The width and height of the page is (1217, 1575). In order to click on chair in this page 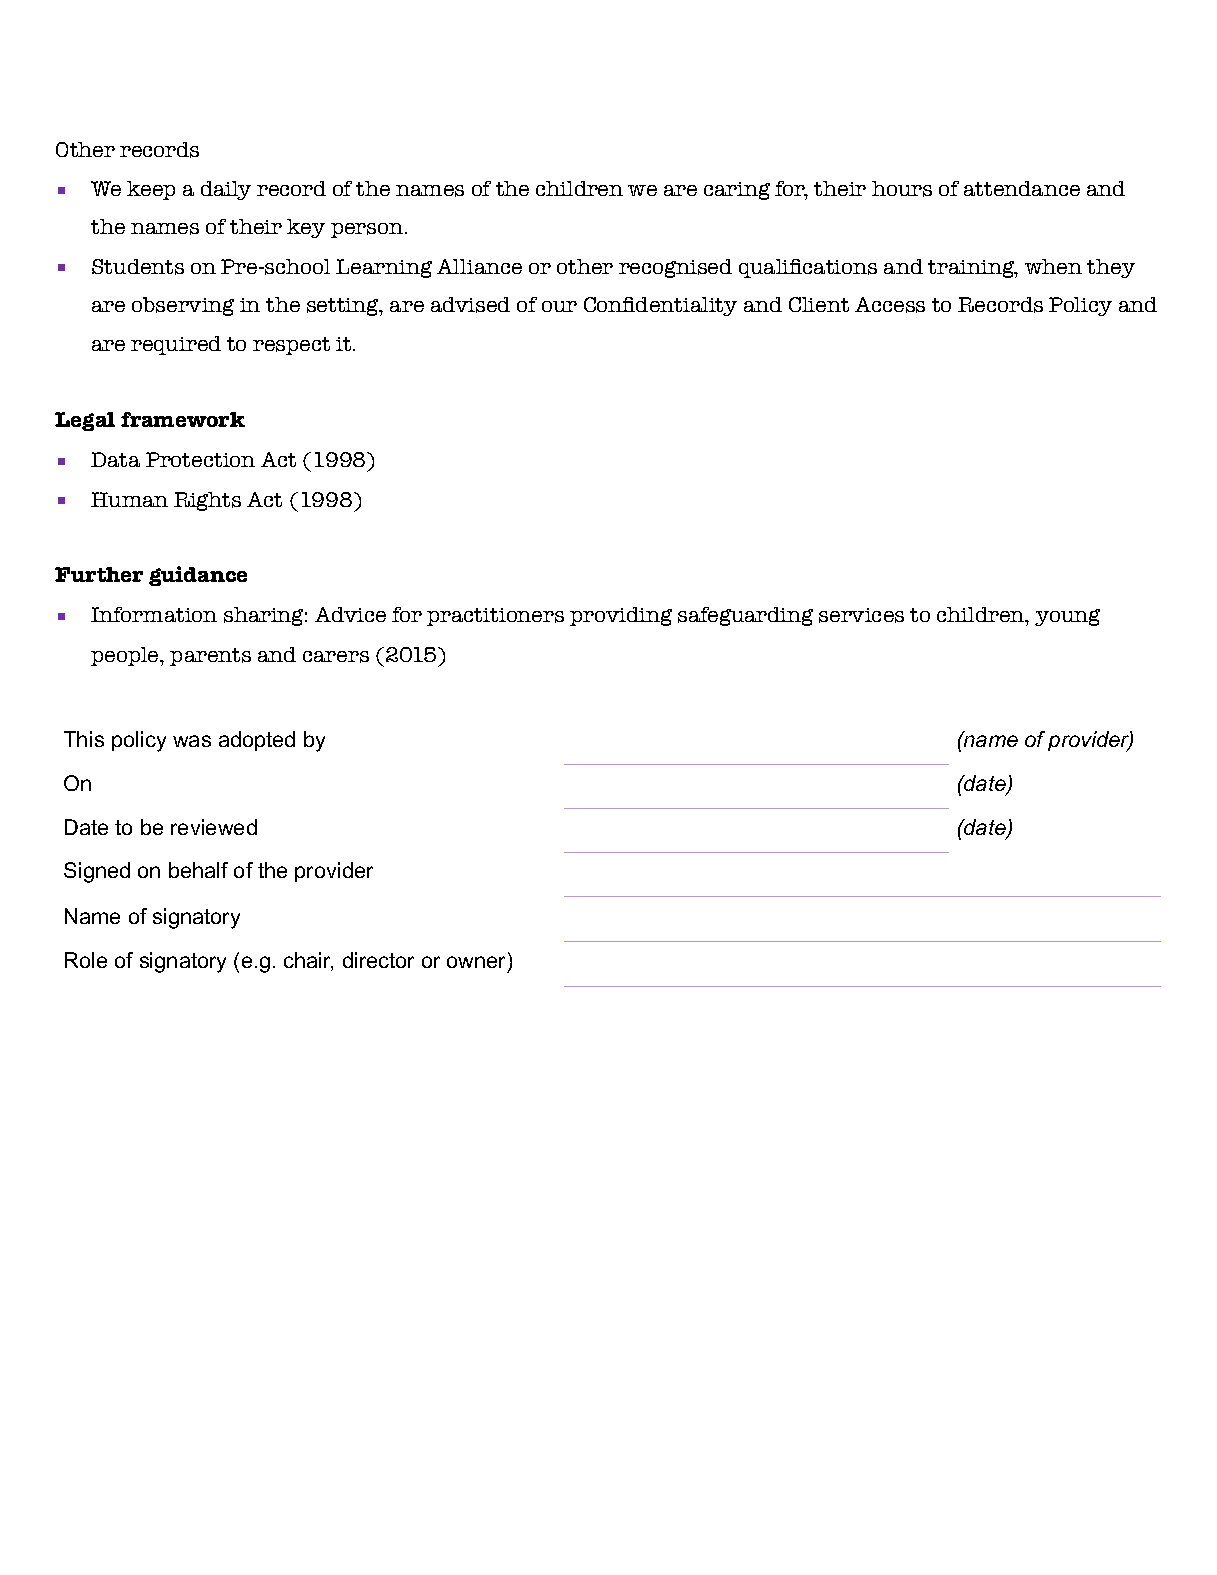, I will do `click(308, 961)`.
